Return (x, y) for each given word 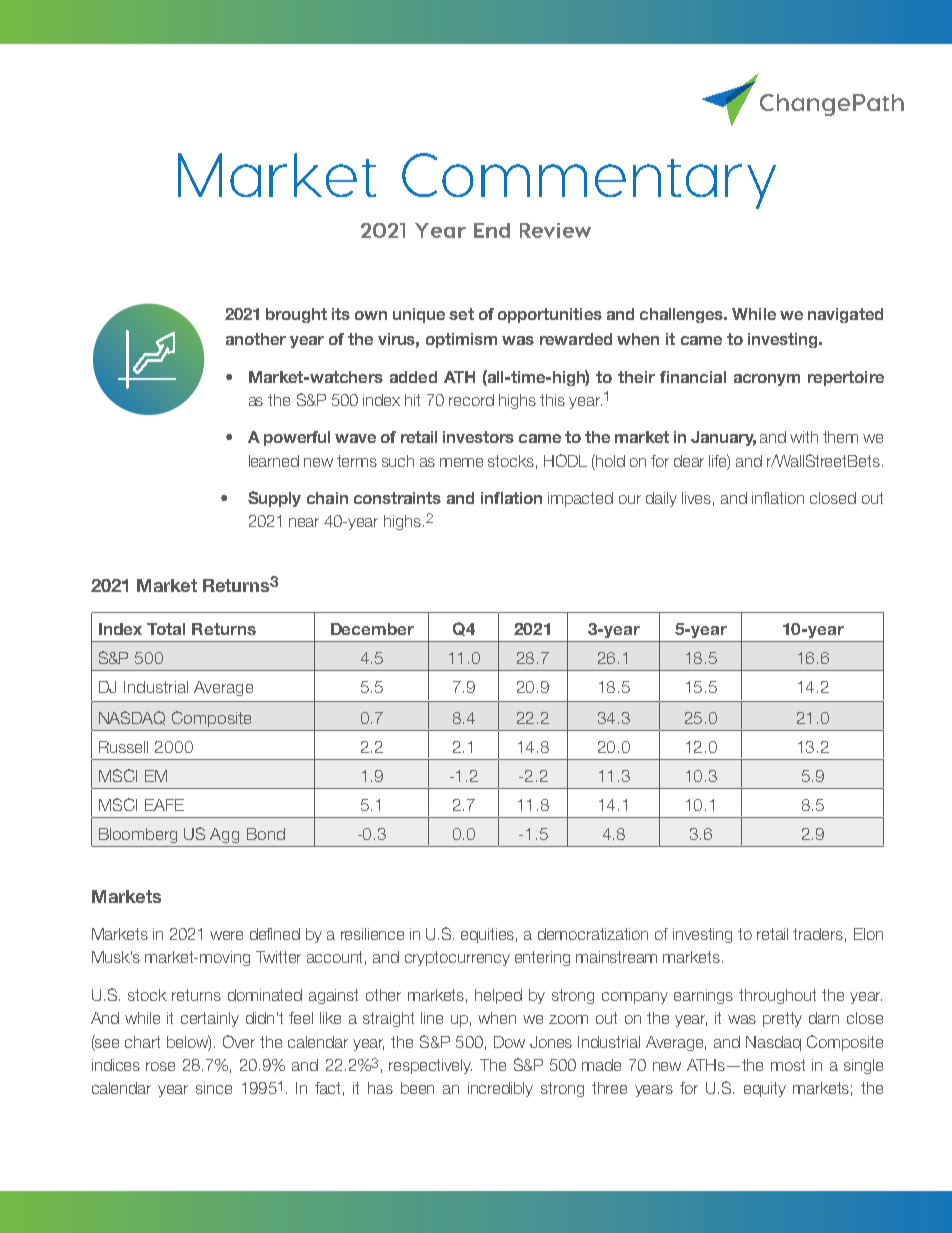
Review (555, 230)
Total (166, 629)
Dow (509, 1042)
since (214, 1088)
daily (661, 499)
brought (296, 315)
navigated (845, 315)
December (372, 629)
